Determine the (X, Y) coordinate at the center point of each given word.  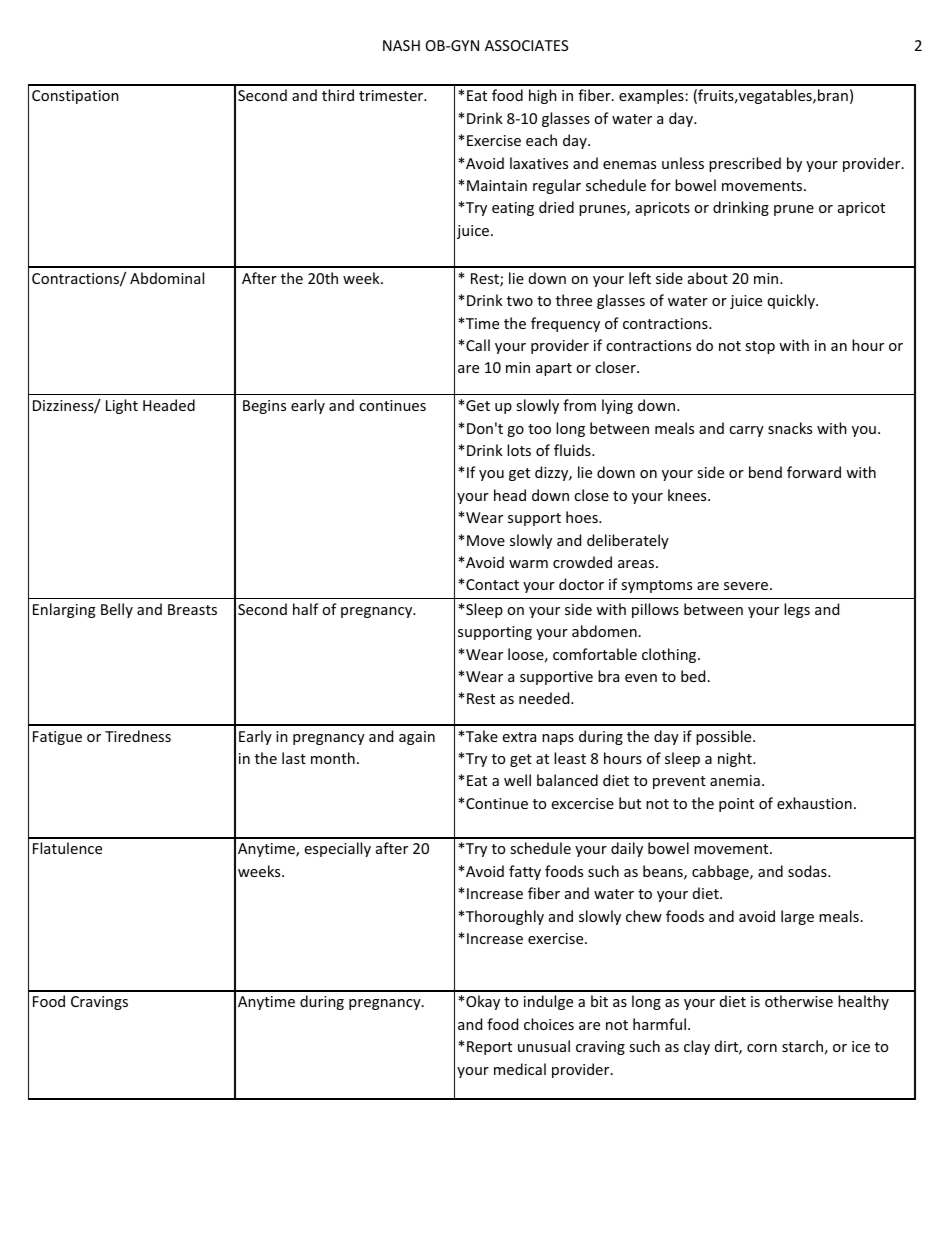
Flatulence (67, 848)
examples (651, 96)
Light (122, 406)
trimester (392, 95)
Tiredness (138, 736)
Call (478, 345)
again (417, 738)
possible (725, 737)
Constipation (75, 97)
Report (489, 1048)
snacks (790, 428)
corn (762, 1048)
